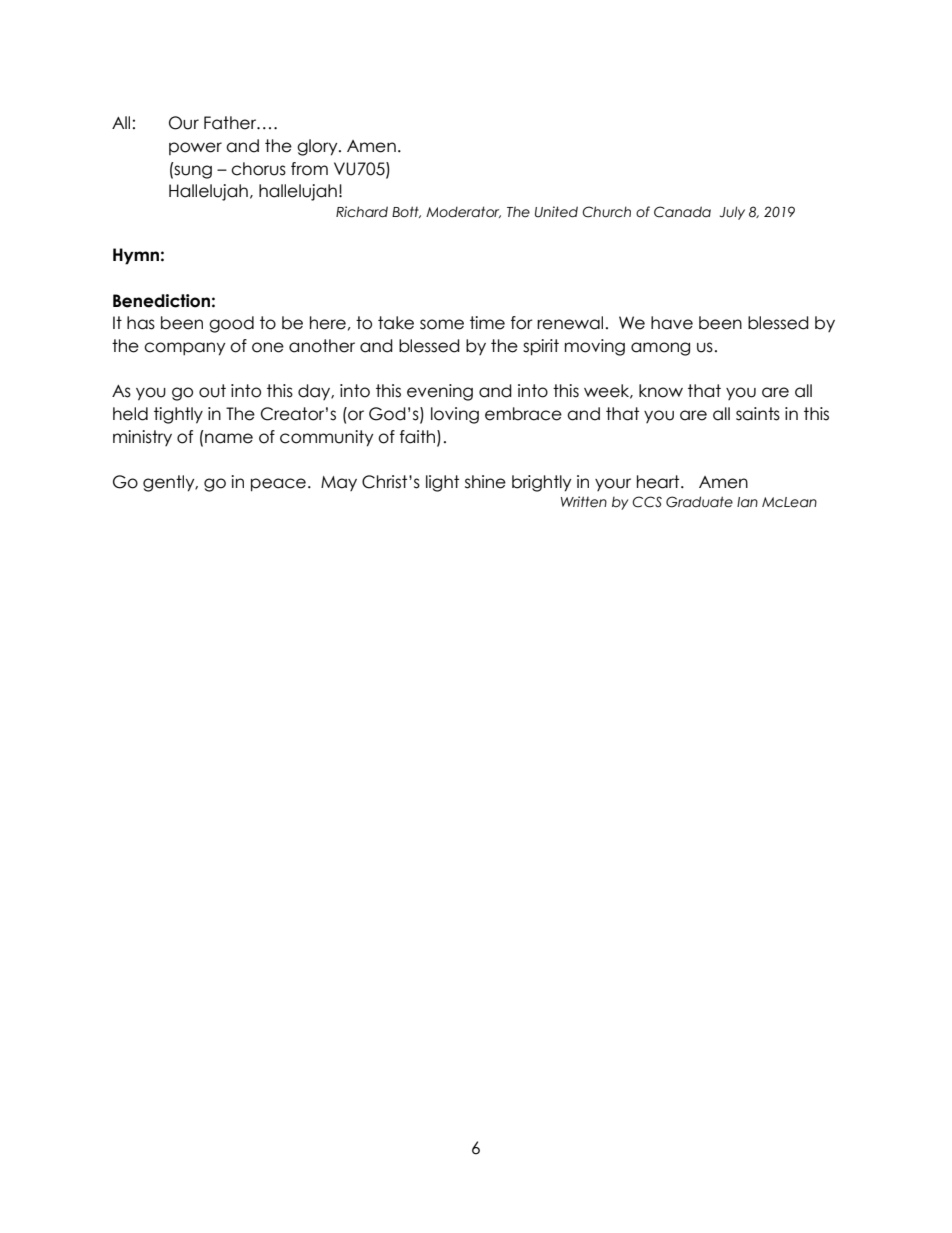 This document has height=1233, width=952. What do you see at coordinates (195, 148) in the document?
I see `power` at bounding box center [195, 148].
